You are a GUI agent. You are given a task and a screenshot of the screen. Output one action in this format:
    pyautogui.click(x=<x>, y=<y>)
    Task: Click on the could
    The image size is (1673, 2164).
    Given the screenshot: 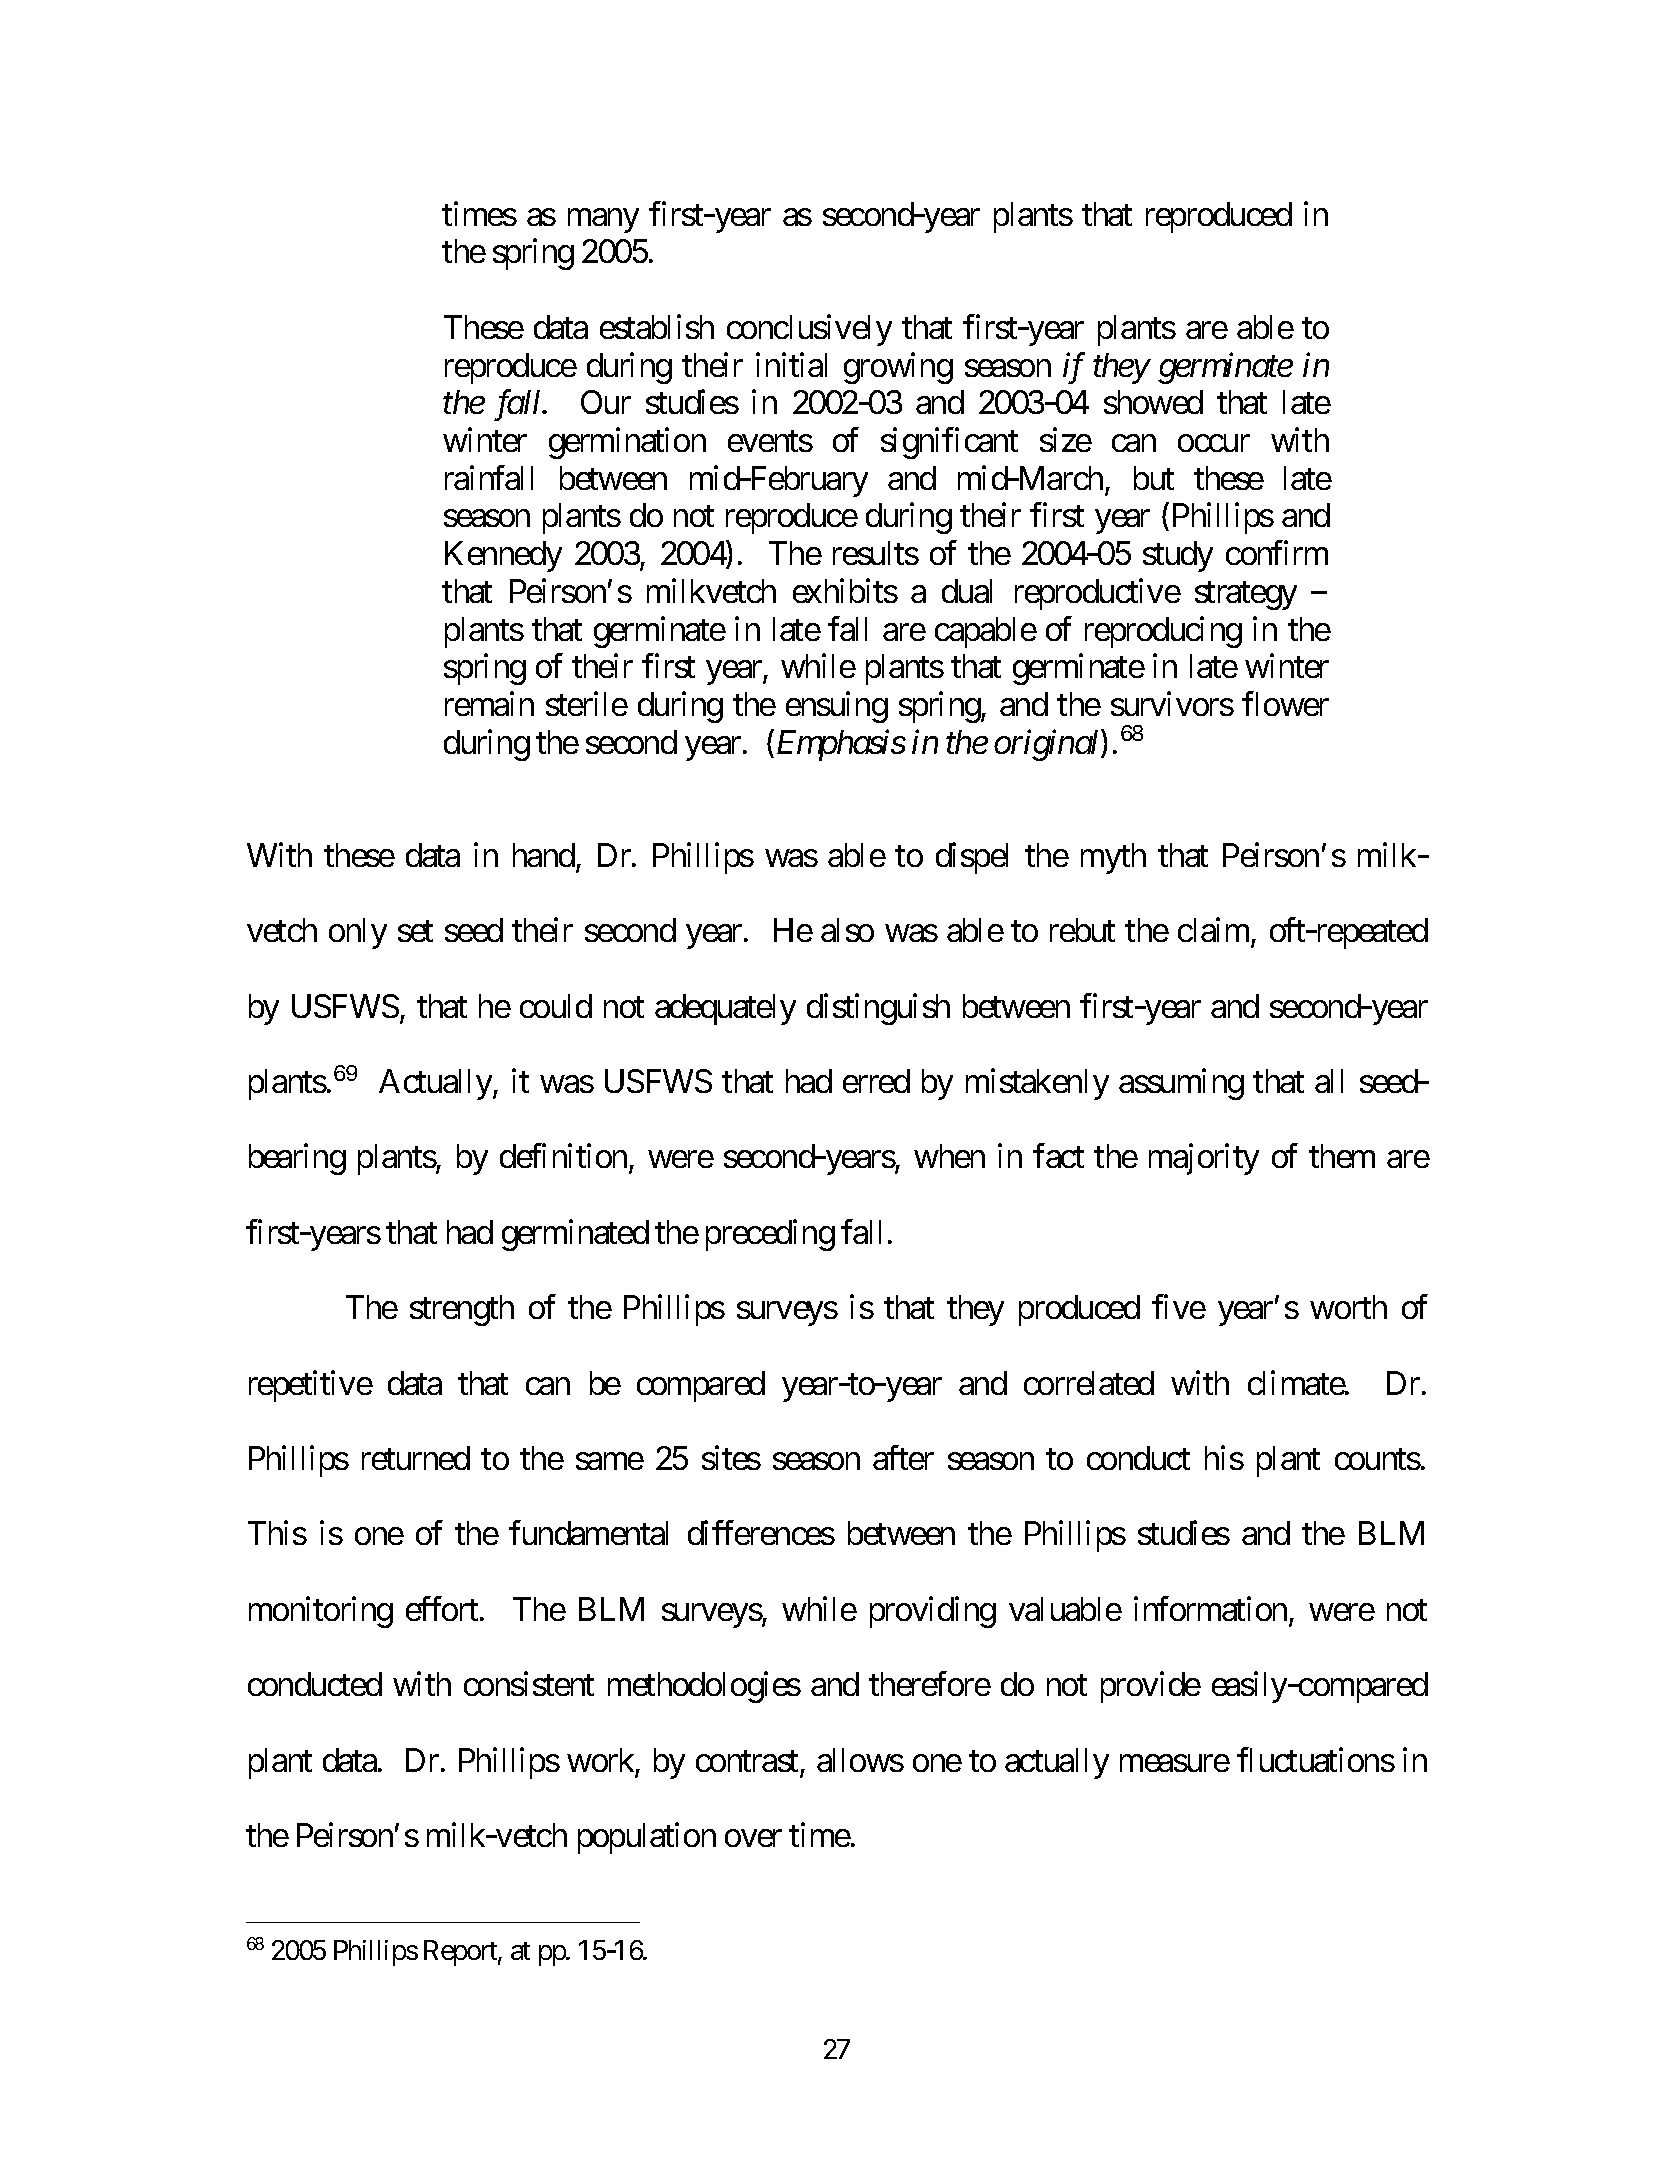 What is the action you would take?
    pyautogui.click(x=556, y=1006)
